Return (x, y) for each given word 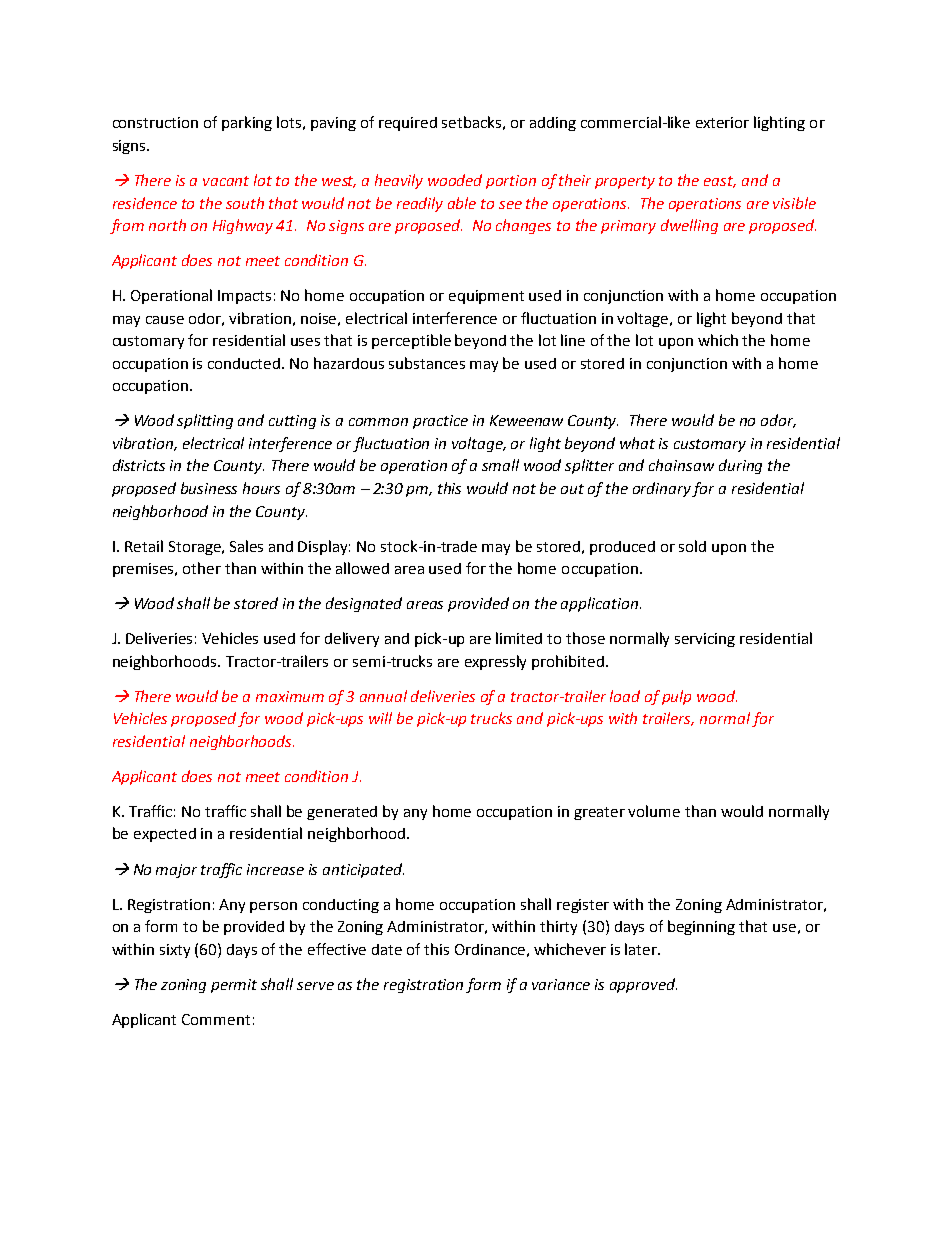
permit (234, 986)
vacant (226, 181)
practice (440, 422)
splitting (205, 421)
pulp (676, 697)
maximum (290, 696)
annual (383, 696)
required (408, 124)
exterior (722, 122)
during (740, 466)
